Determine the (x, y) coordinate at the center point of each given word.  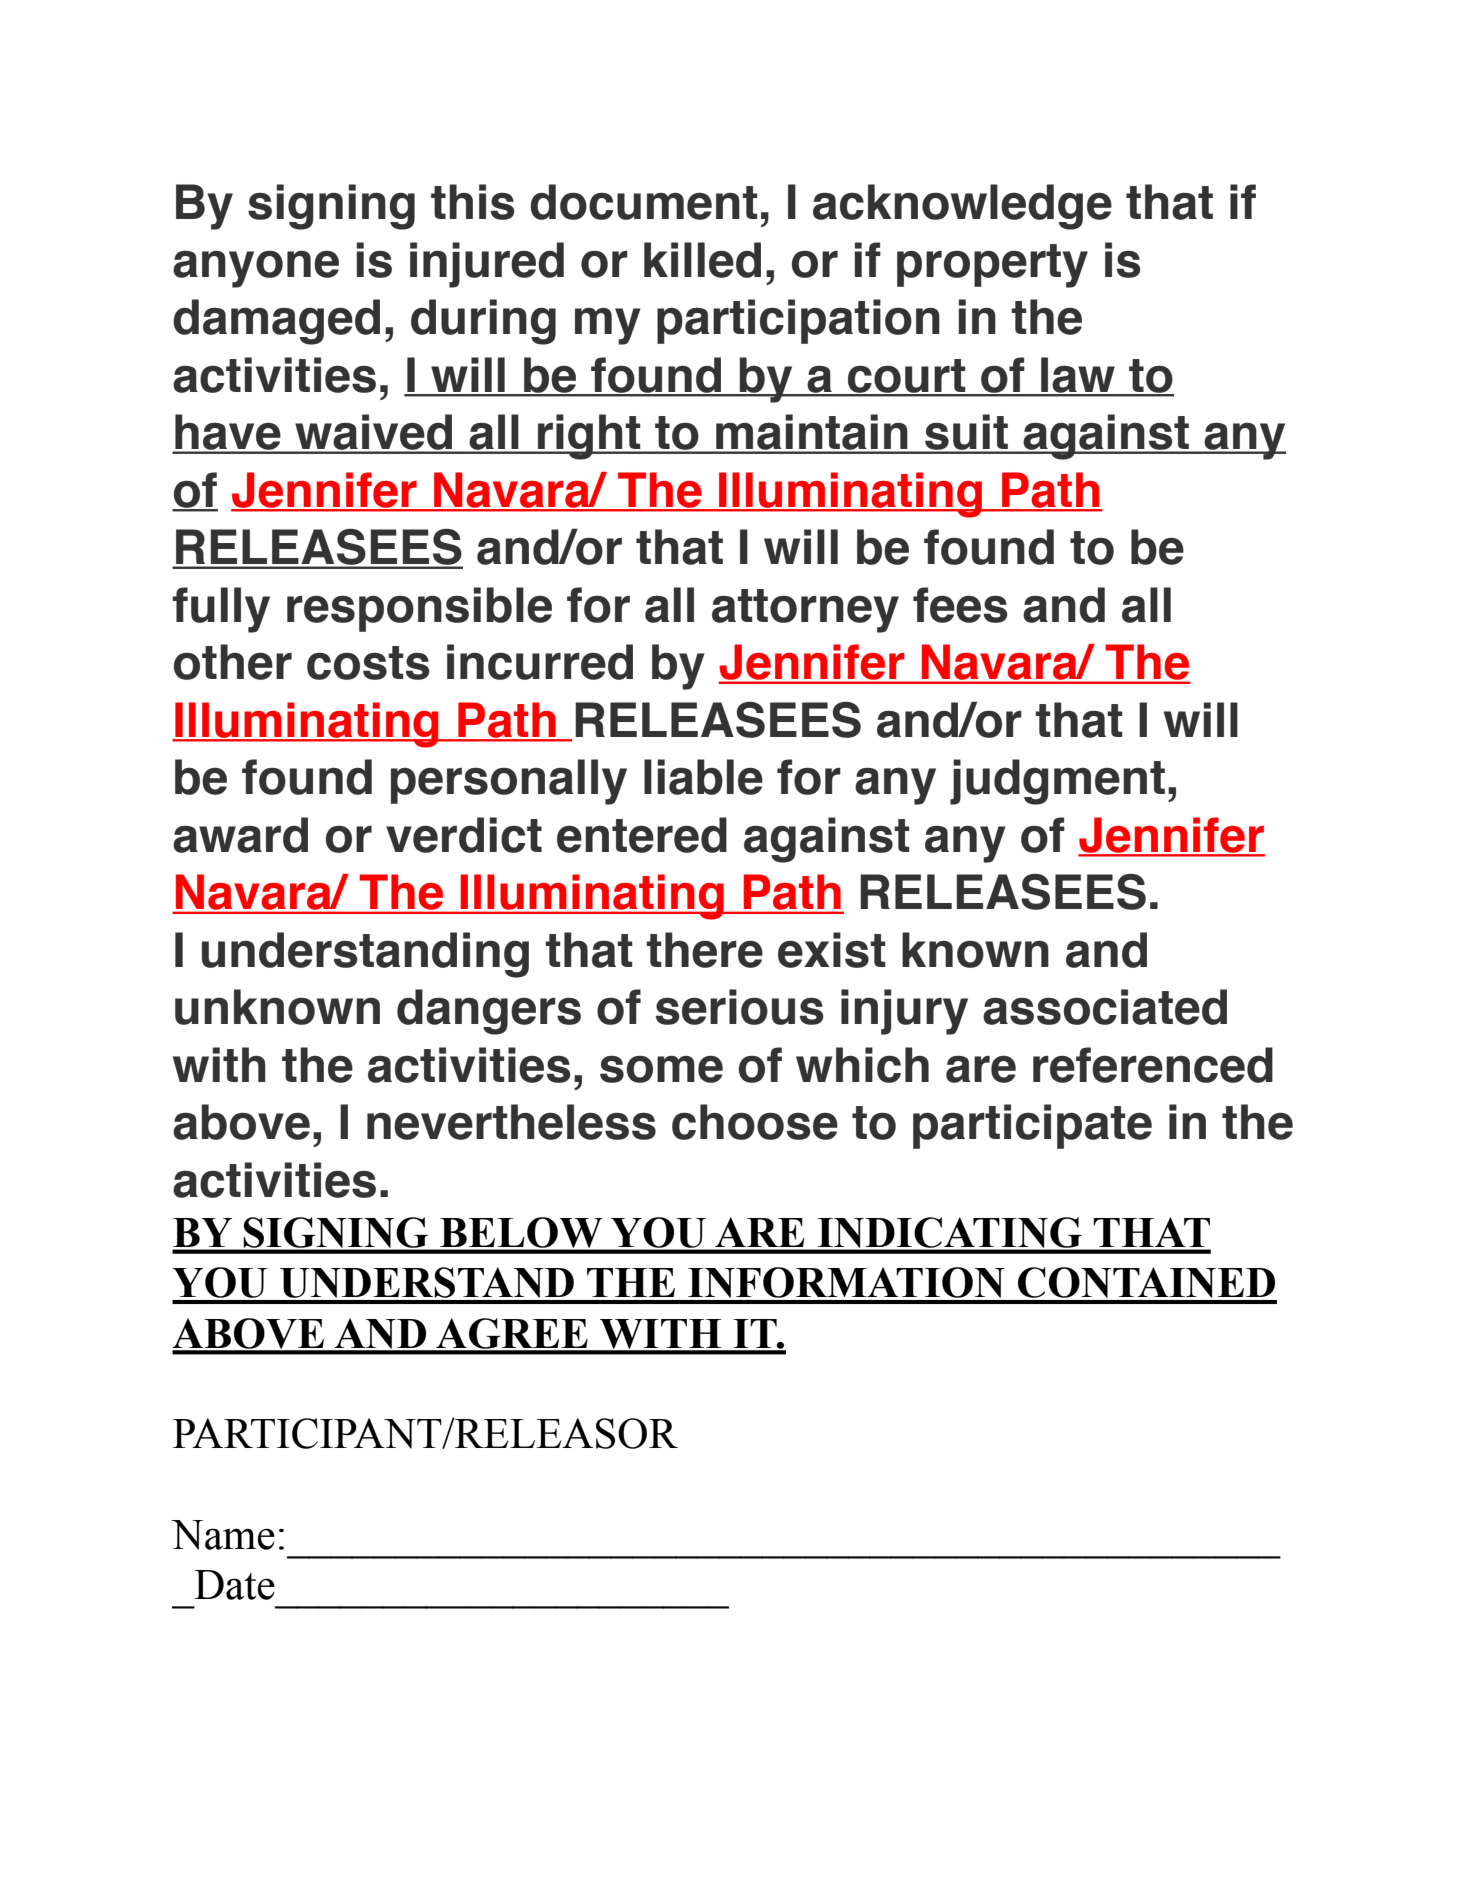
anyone (256, 269)
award (240, 835)
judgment (1057, 782)
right (589, 437)
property (992, 266)
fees (960, 605)
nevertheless (511, 1122)
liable (703, 777)
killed (702, 260)
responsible (419, 609)
